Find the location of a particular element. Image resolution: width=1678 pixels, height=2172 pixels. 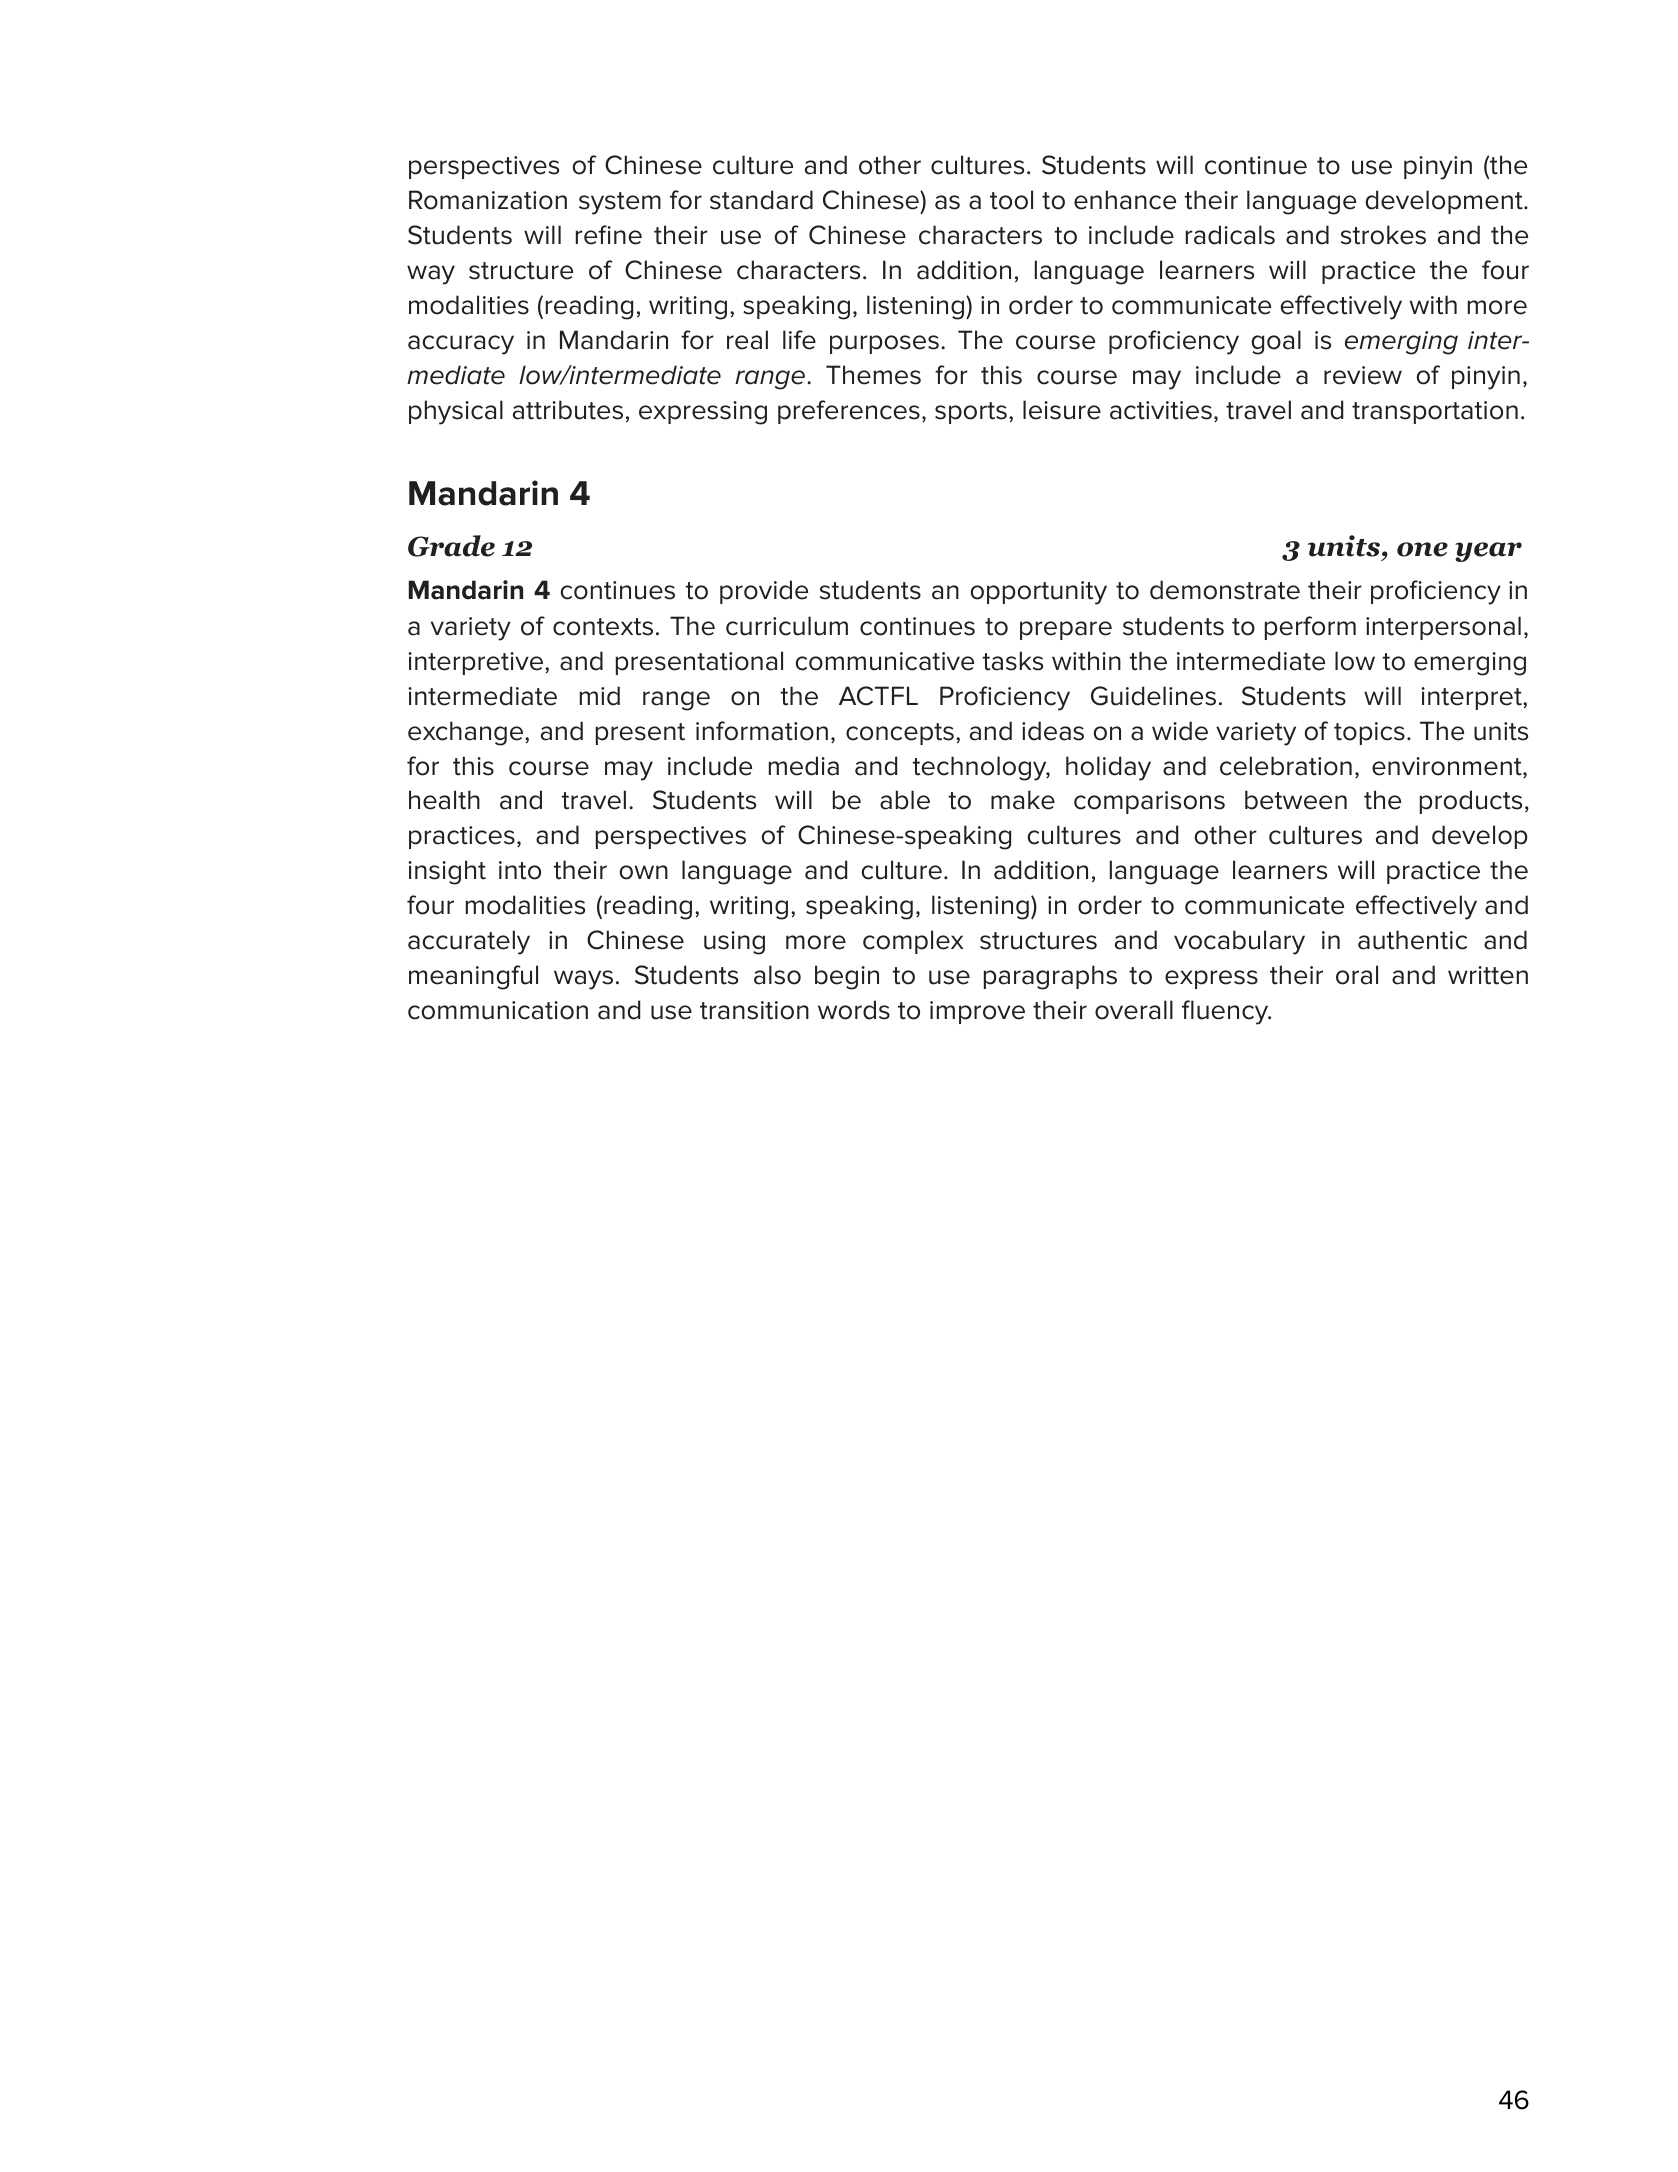

ways is located at coordinates (583, 980).
